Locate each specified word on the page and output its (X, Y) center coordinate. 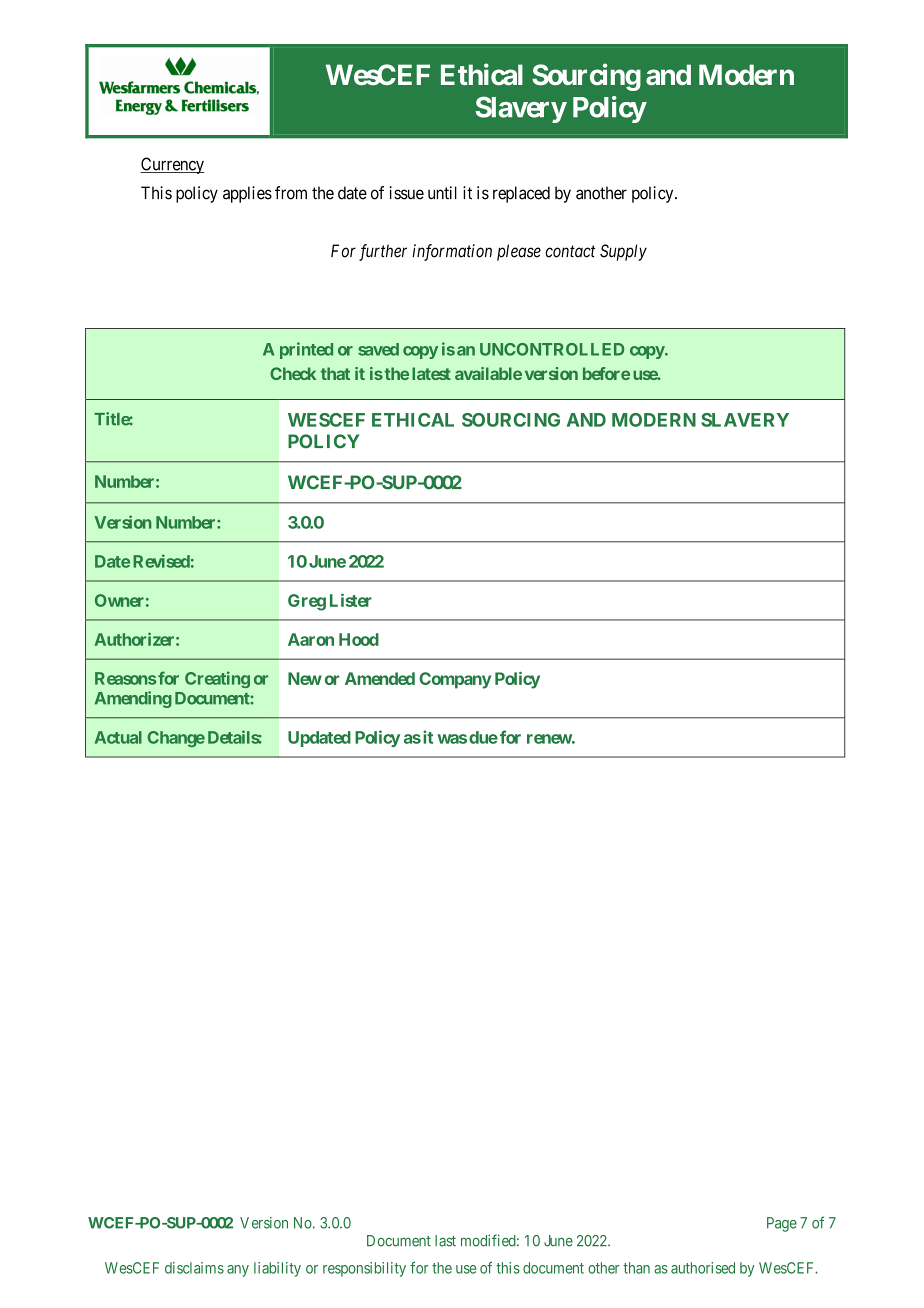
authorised (703, 1268)
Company (455, 680)
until (442, 193)
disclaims (194, 1268)
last (445, 1241)
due (483, 737)
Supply (623, 252)
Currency (172, 165)
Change (176, 739)
